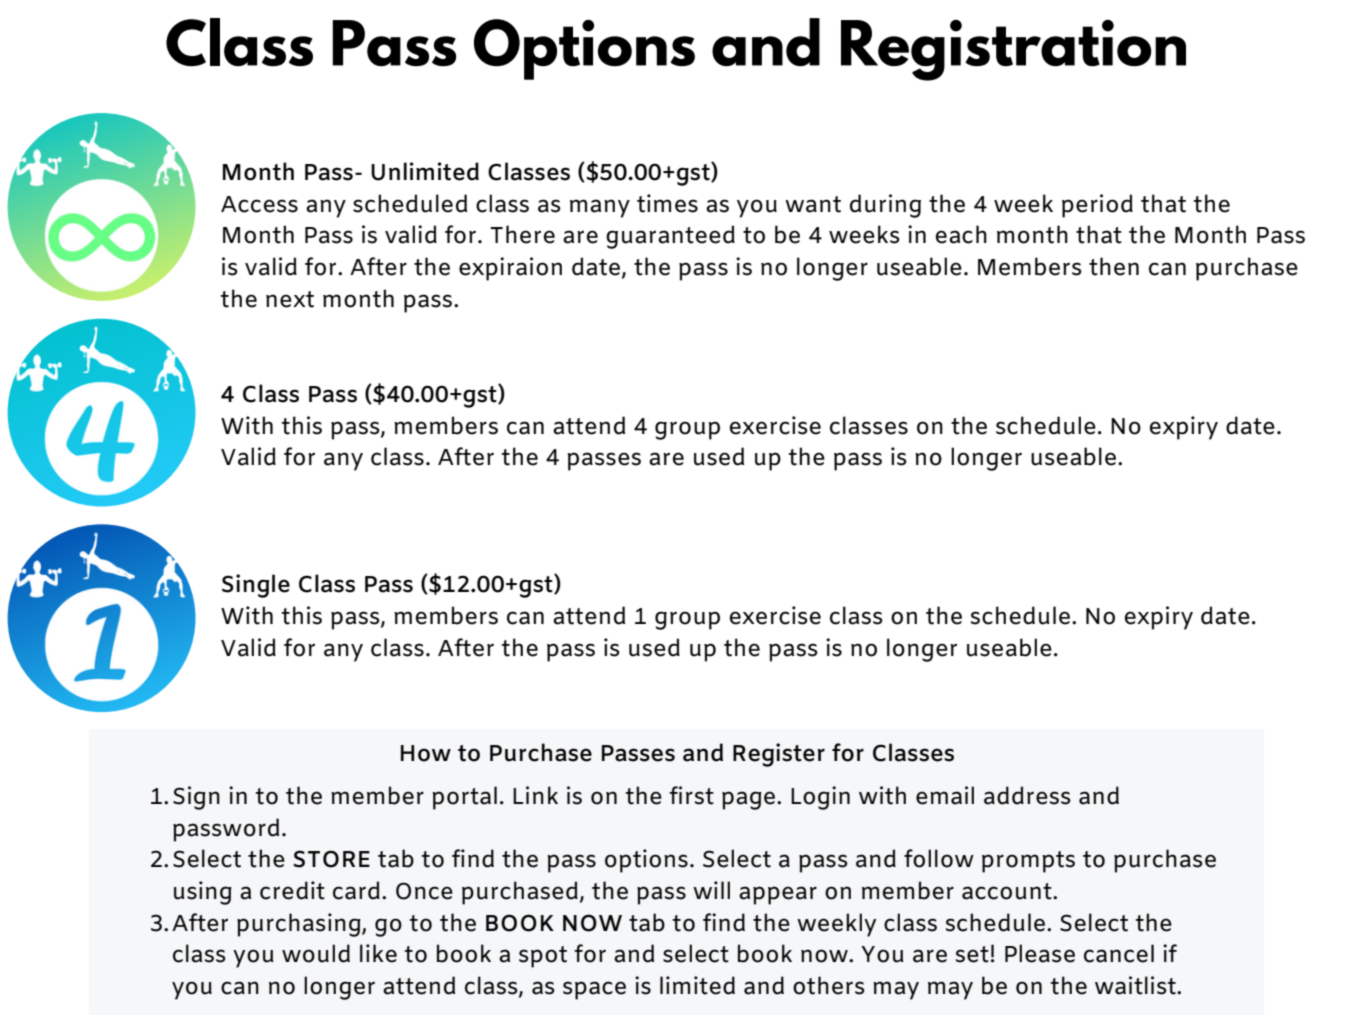 This page has height=1015, width=1354. What do you see at coordinates (670, 237) in the page?
I see `guaranteed` at bounding box center [670, 237].
